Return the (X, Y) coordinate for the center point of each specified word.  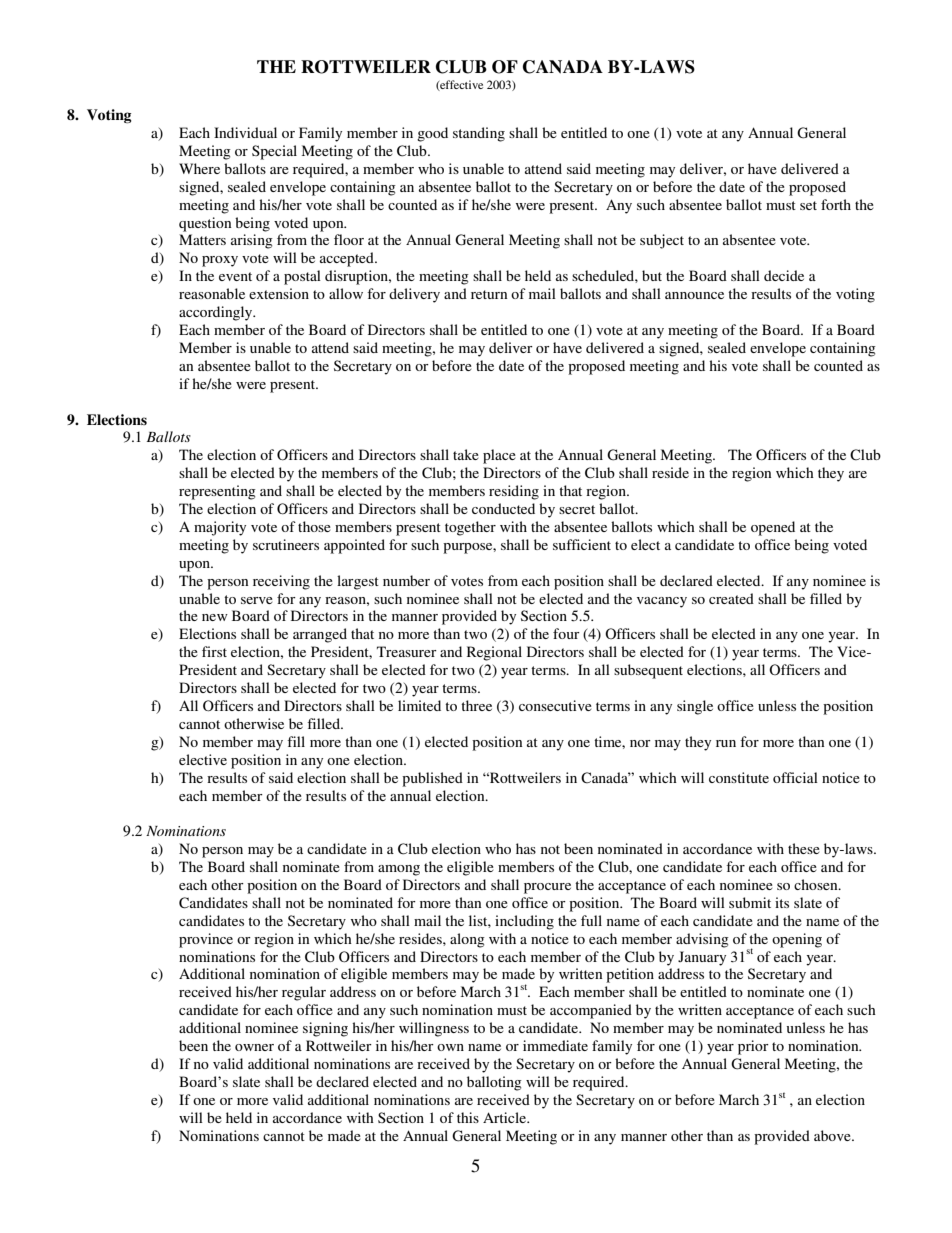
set (808, 205)
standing (479, 134)
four (566, 633)
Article (506, 1117)
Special (274, 152)
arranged (320, 635)
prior (753, 1047)
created (731, 598)
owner (254, 1047)
